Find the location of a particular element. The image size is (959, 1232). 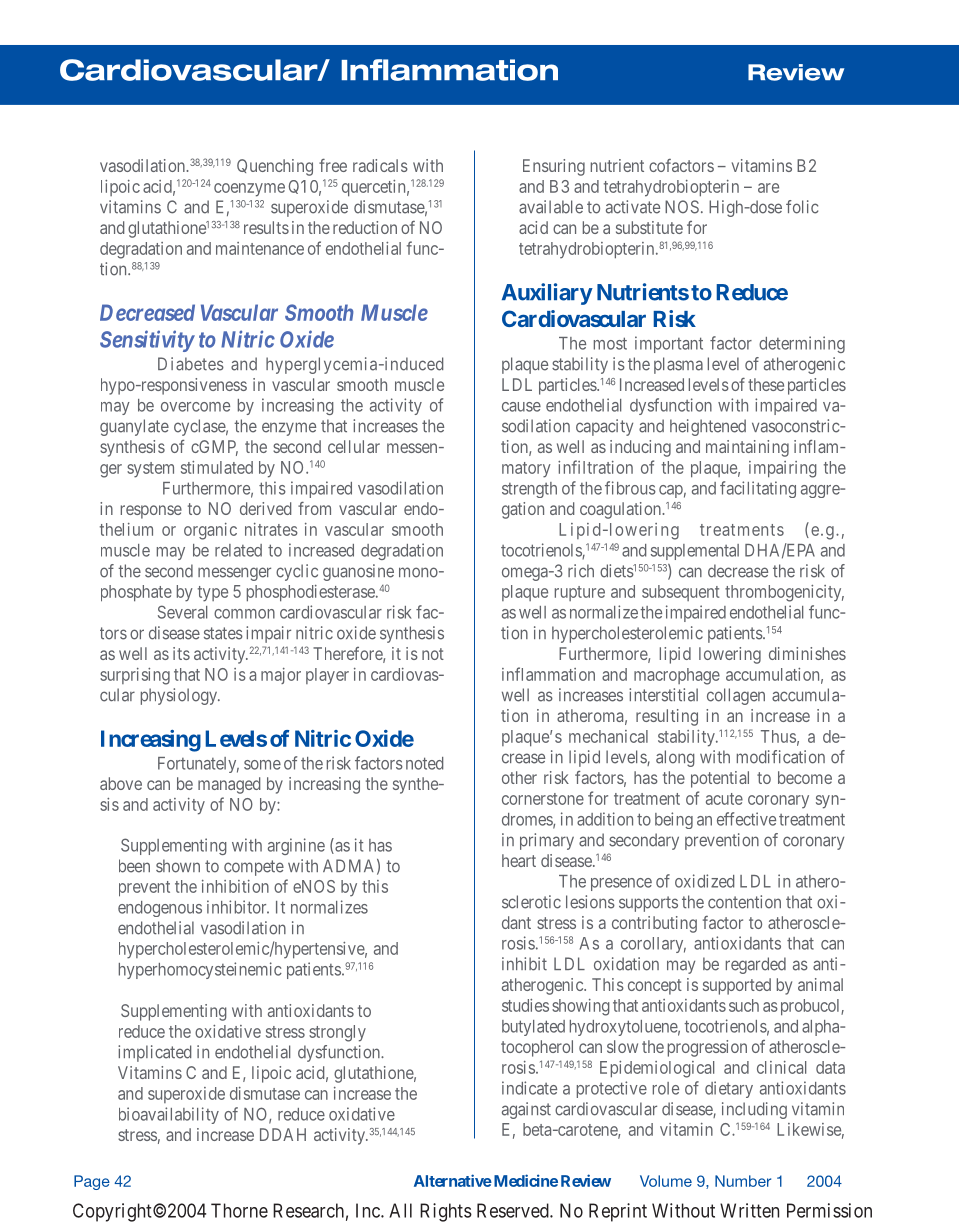

are is located at coordinates (768, 188).
